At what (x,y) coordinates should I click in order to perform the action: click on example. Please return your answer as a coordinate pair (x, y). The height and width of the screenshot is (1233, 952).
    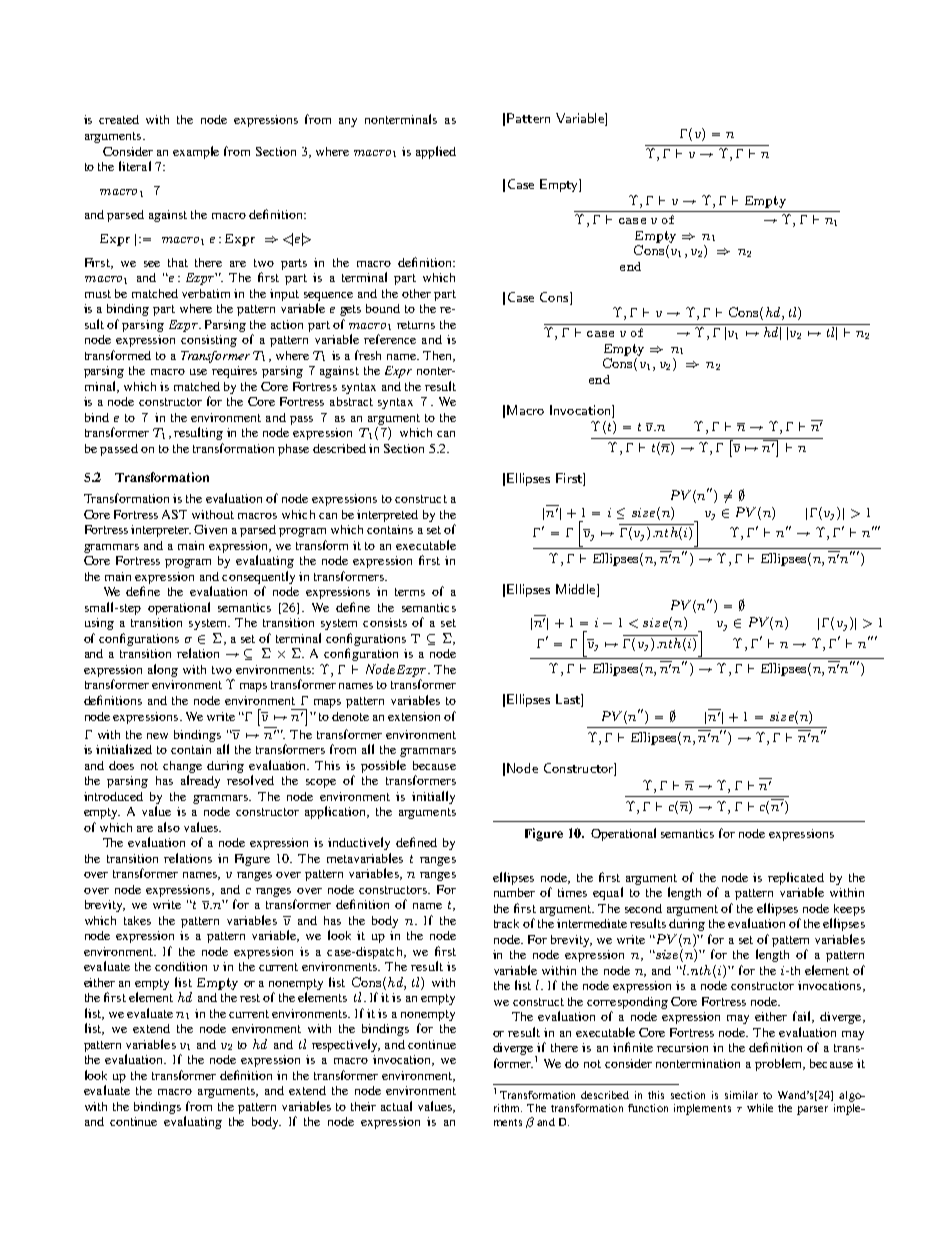
    Looking at the image, I should click on (196, 152).
